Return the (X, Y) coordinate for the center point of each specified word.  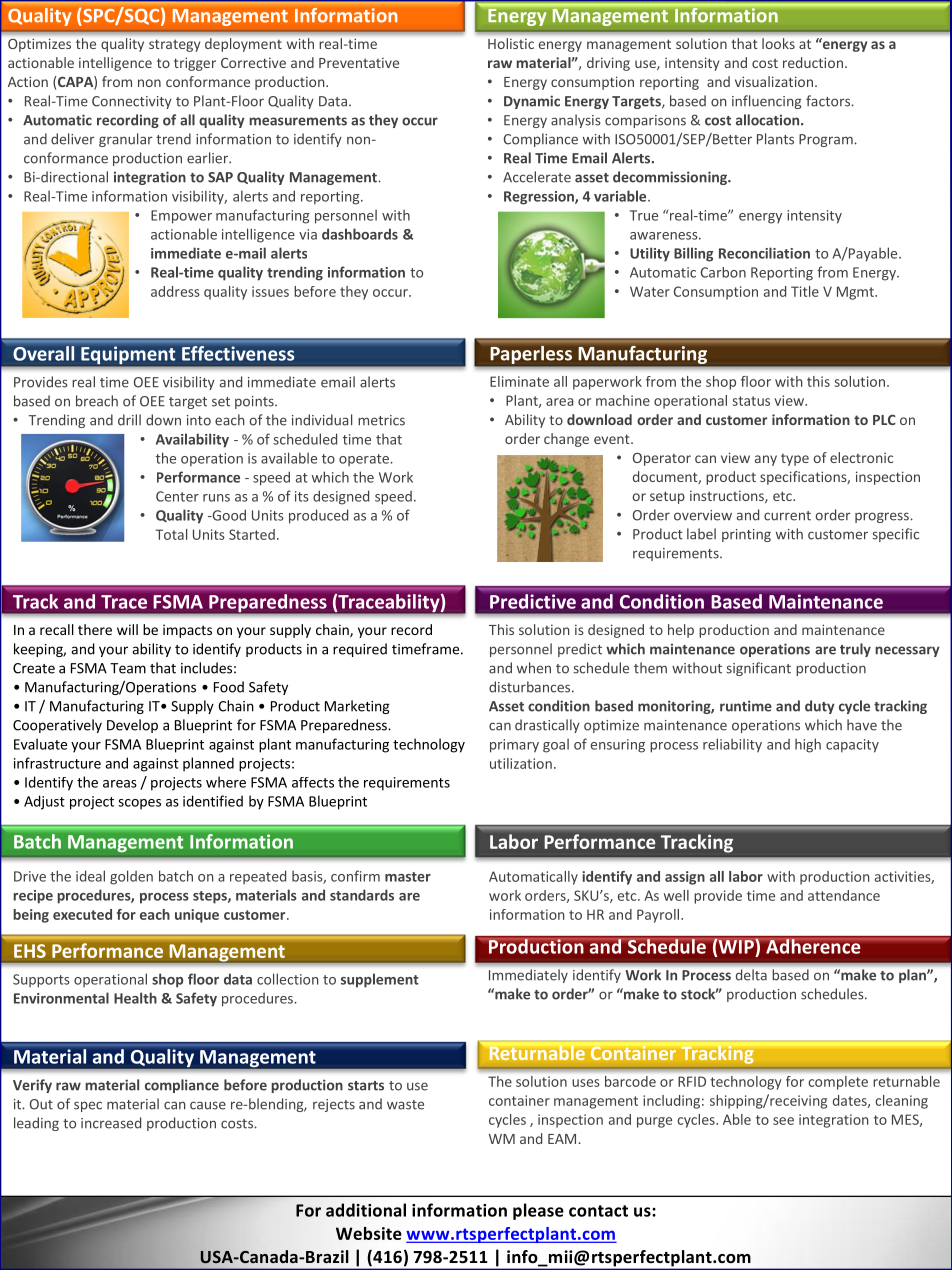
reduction (813, 62)
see (783, 1121)
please (538, 1211)
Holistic (511, 43)
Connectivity (132, 102)
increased (111, 1123)
